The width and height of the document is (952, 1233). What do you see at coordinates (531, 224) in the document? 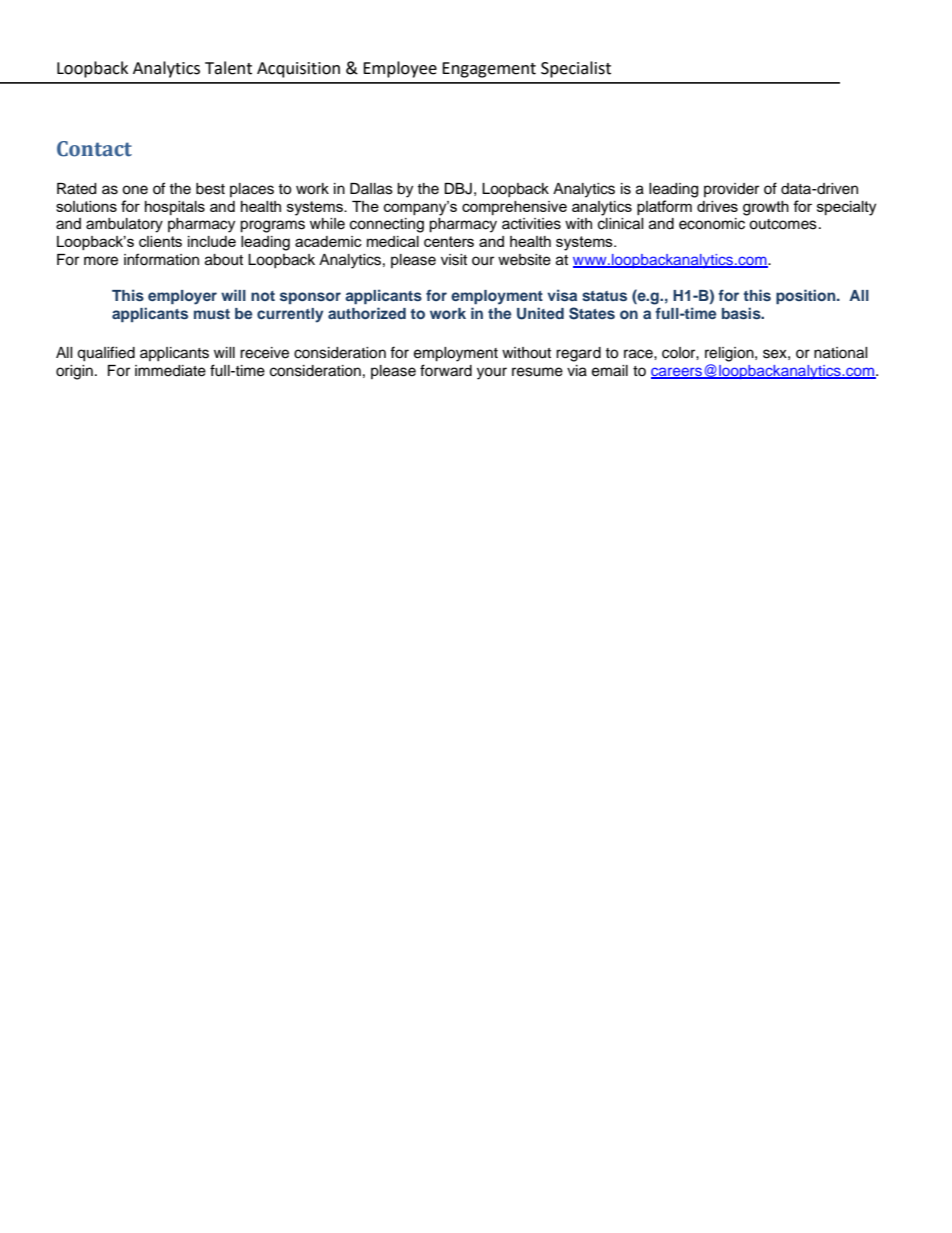
I see `activities` at bounding box center [531, 224].
